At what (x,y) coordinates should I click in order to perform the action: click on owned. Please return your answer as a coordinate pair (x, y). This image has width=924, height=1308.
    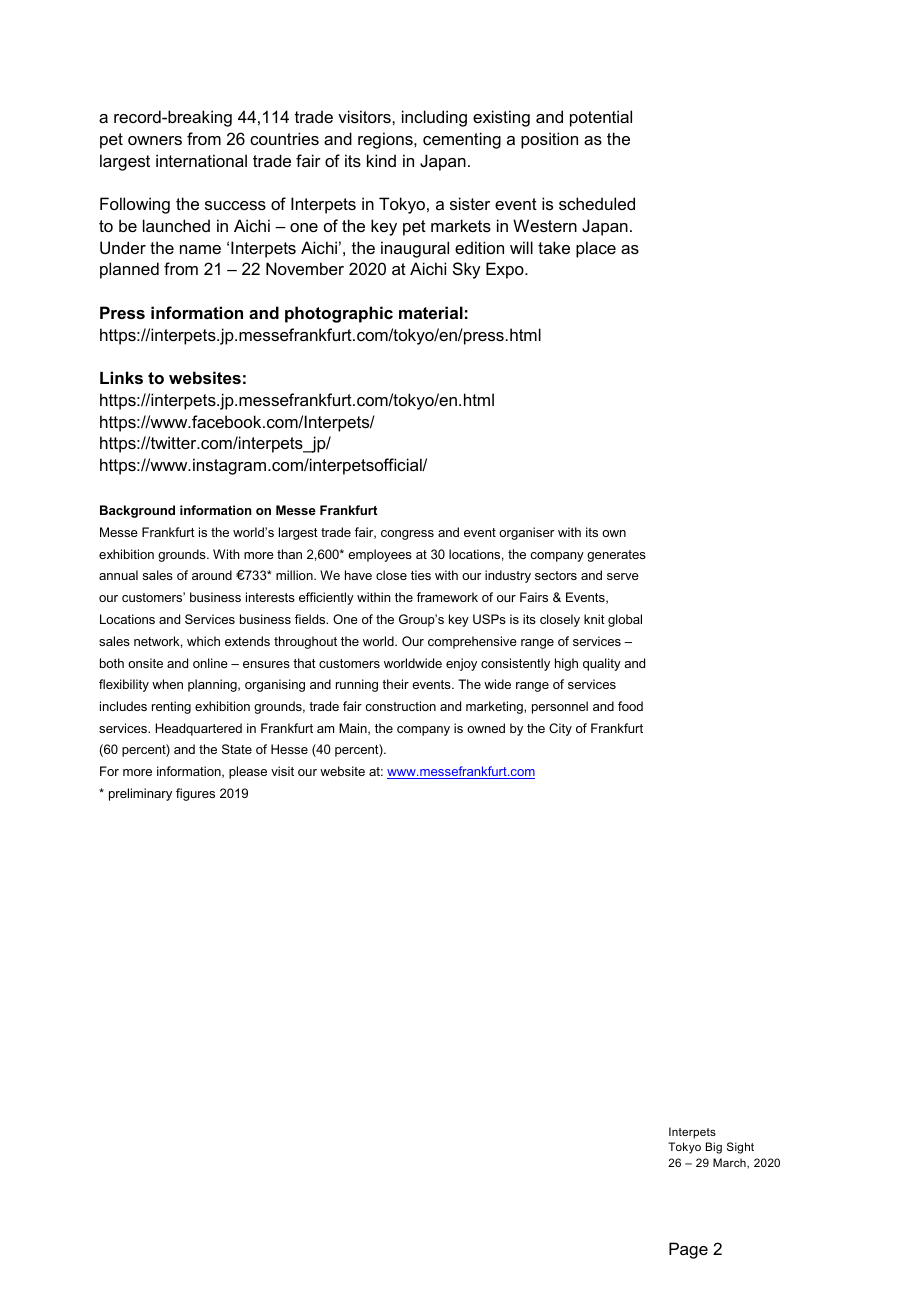
    Looking at the image, I should click on (486, 728).
